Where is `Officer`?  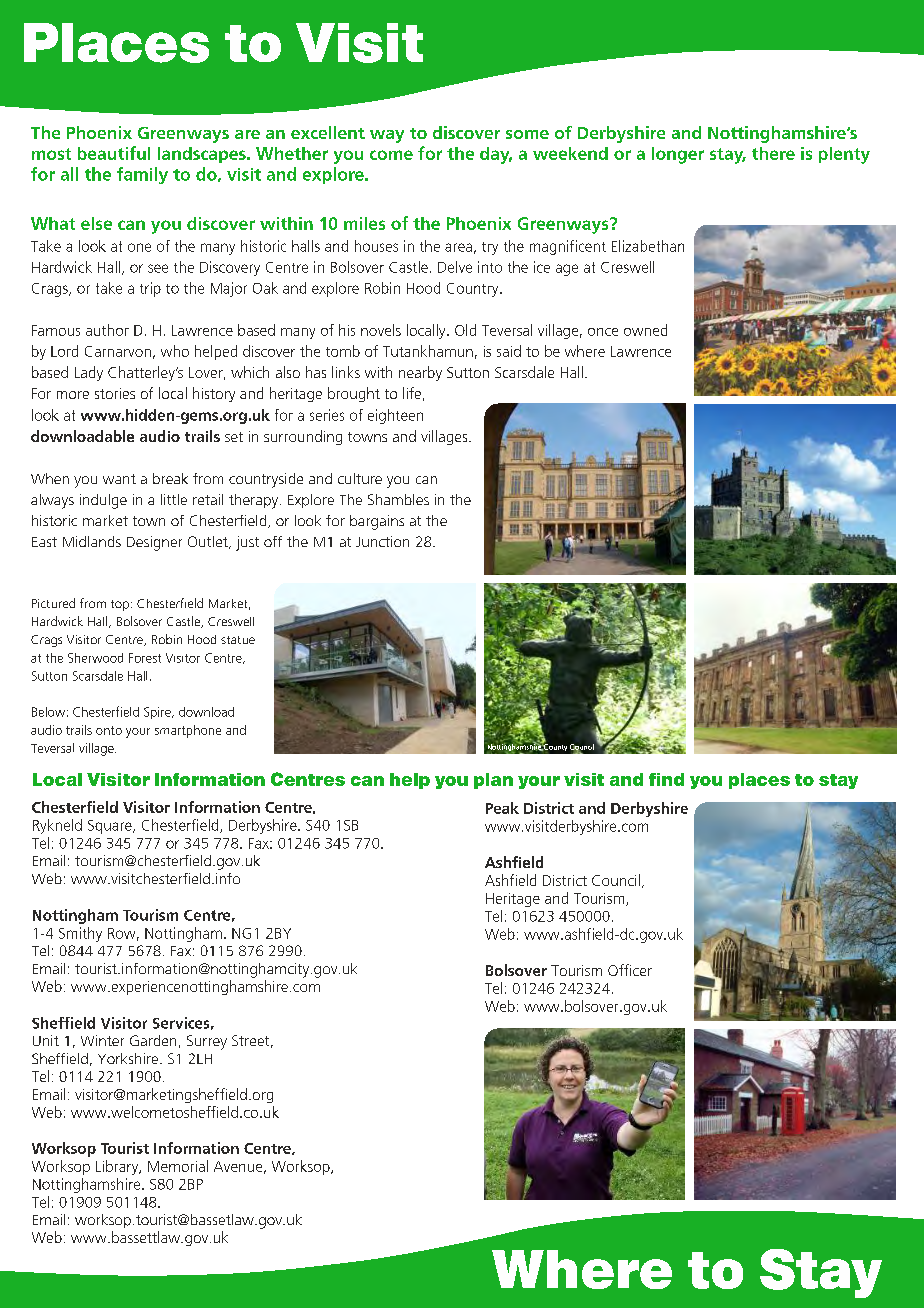
Officer is located at coordinates (630, 970).
